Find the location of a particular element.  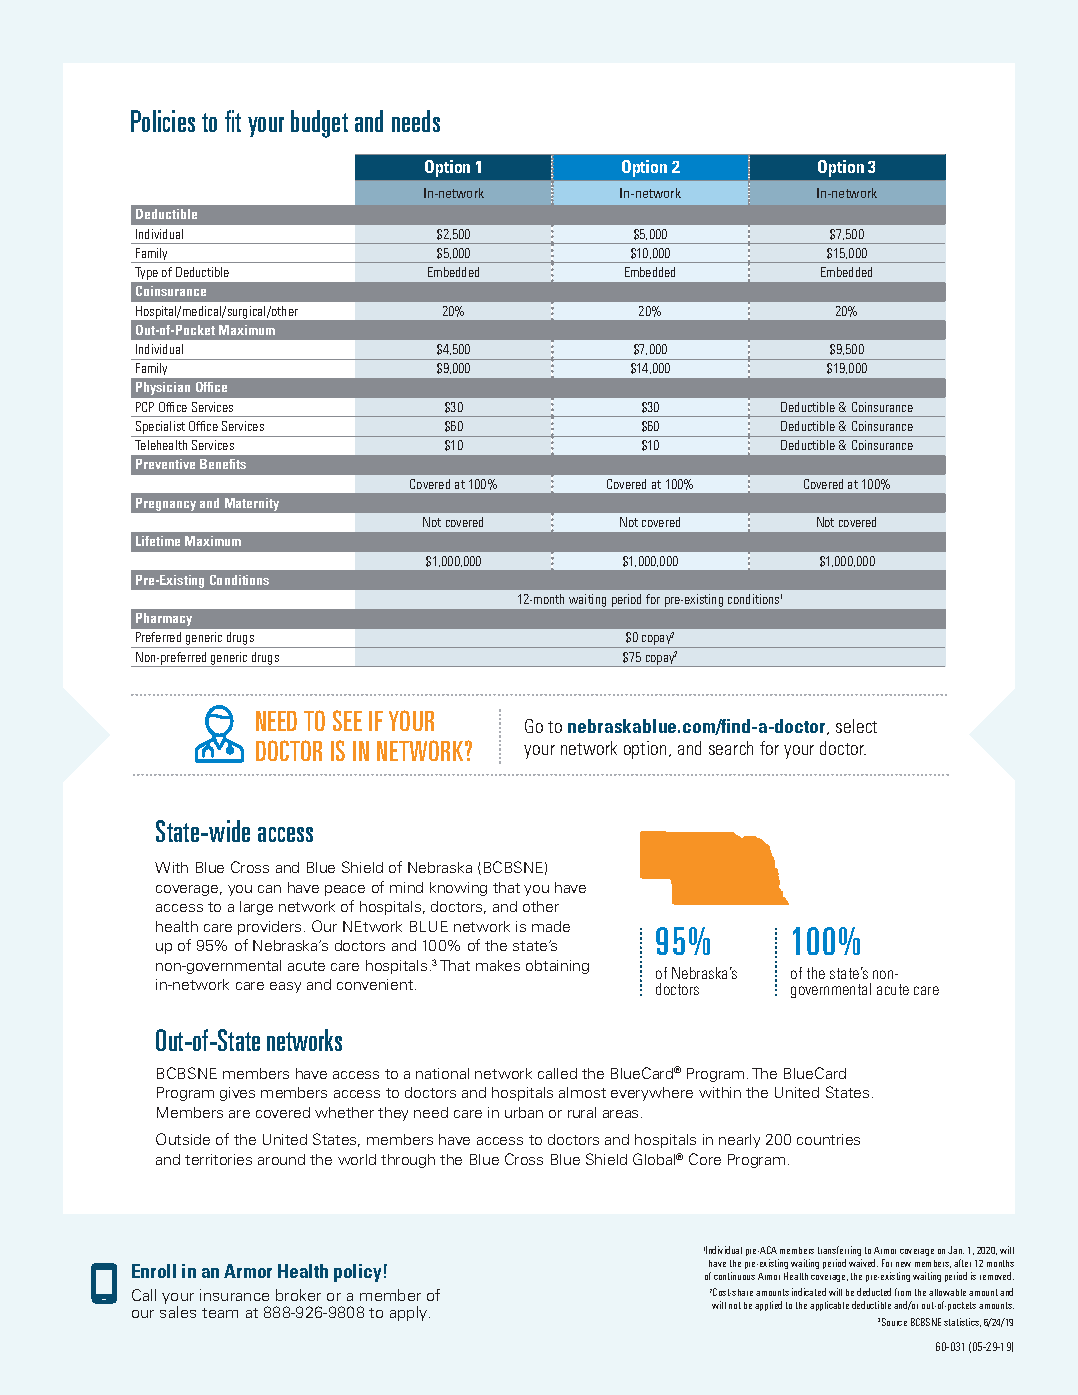

SEE is located at coordinates (347, 720).
